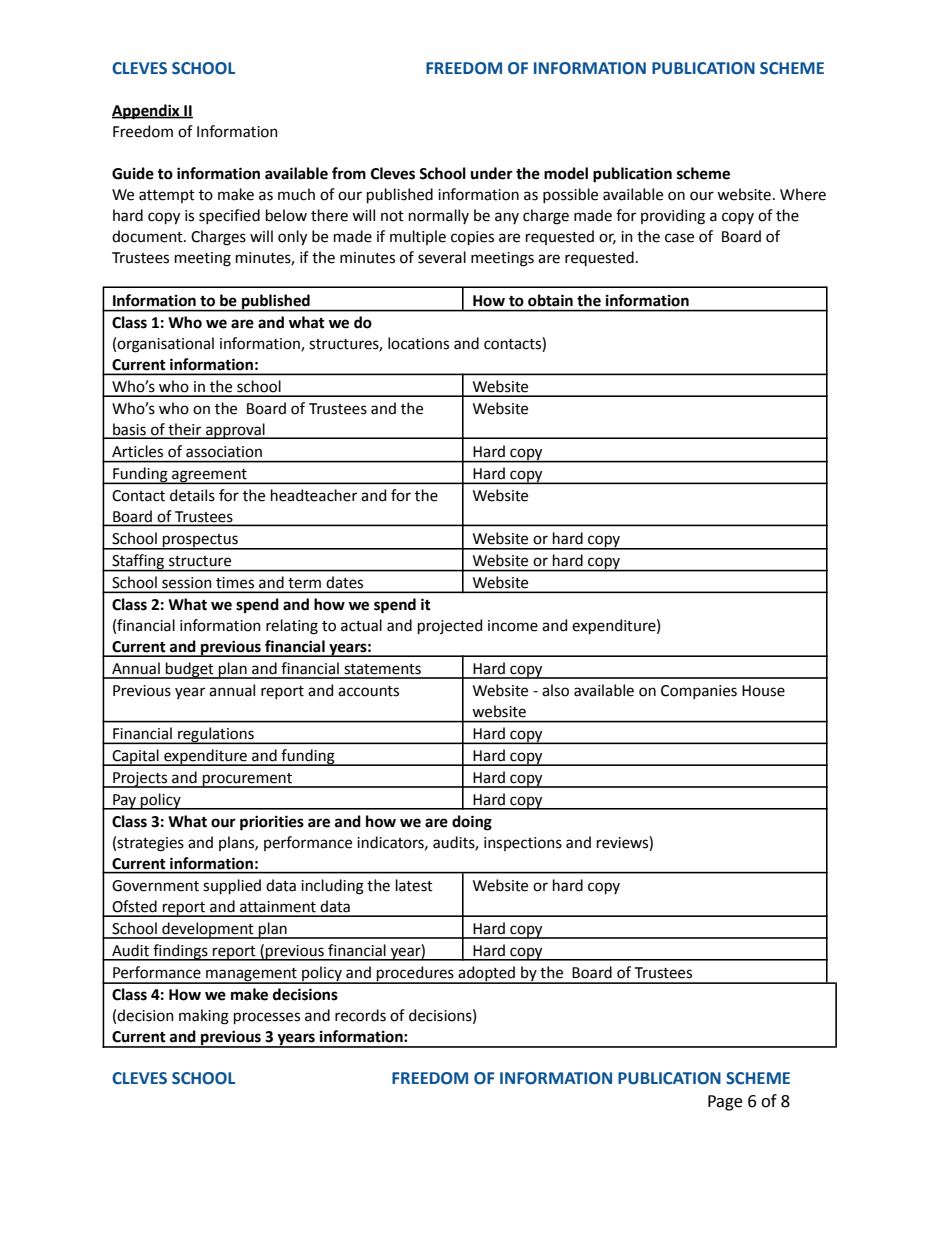 Image resolution: width=952 pixels, height=1233 pixels. Describe the element at coordinates (803, 194) in the screenshot. I see `Where` at that location.
